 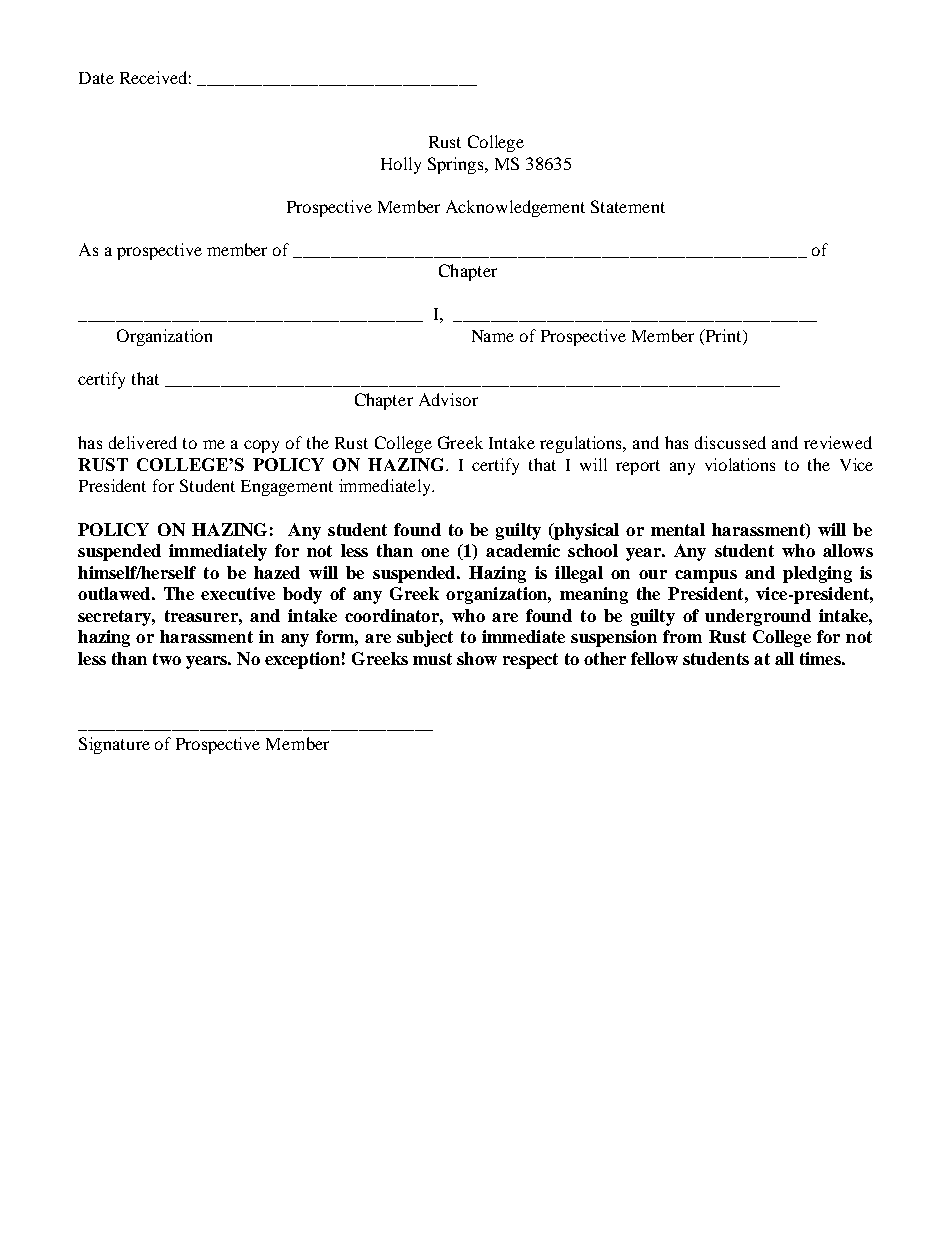 I want to click on Springs, so click(x=457, y=165).
